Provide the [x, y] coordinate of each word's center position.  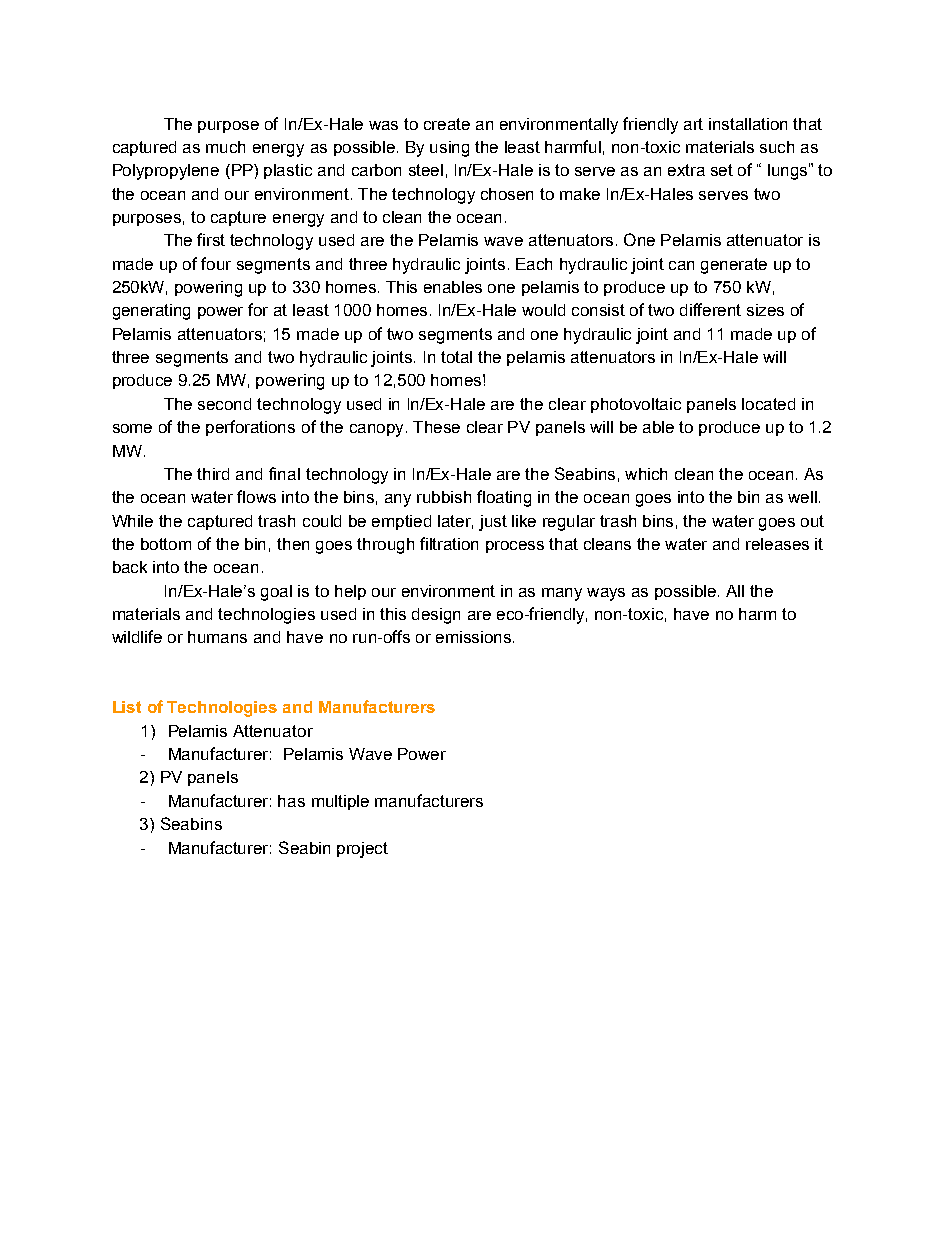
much [225, 147]
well [802, 497]
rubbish [444, 497]
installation [748, 124]
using [449, 149]
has [291, 801]
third [213, 474]
